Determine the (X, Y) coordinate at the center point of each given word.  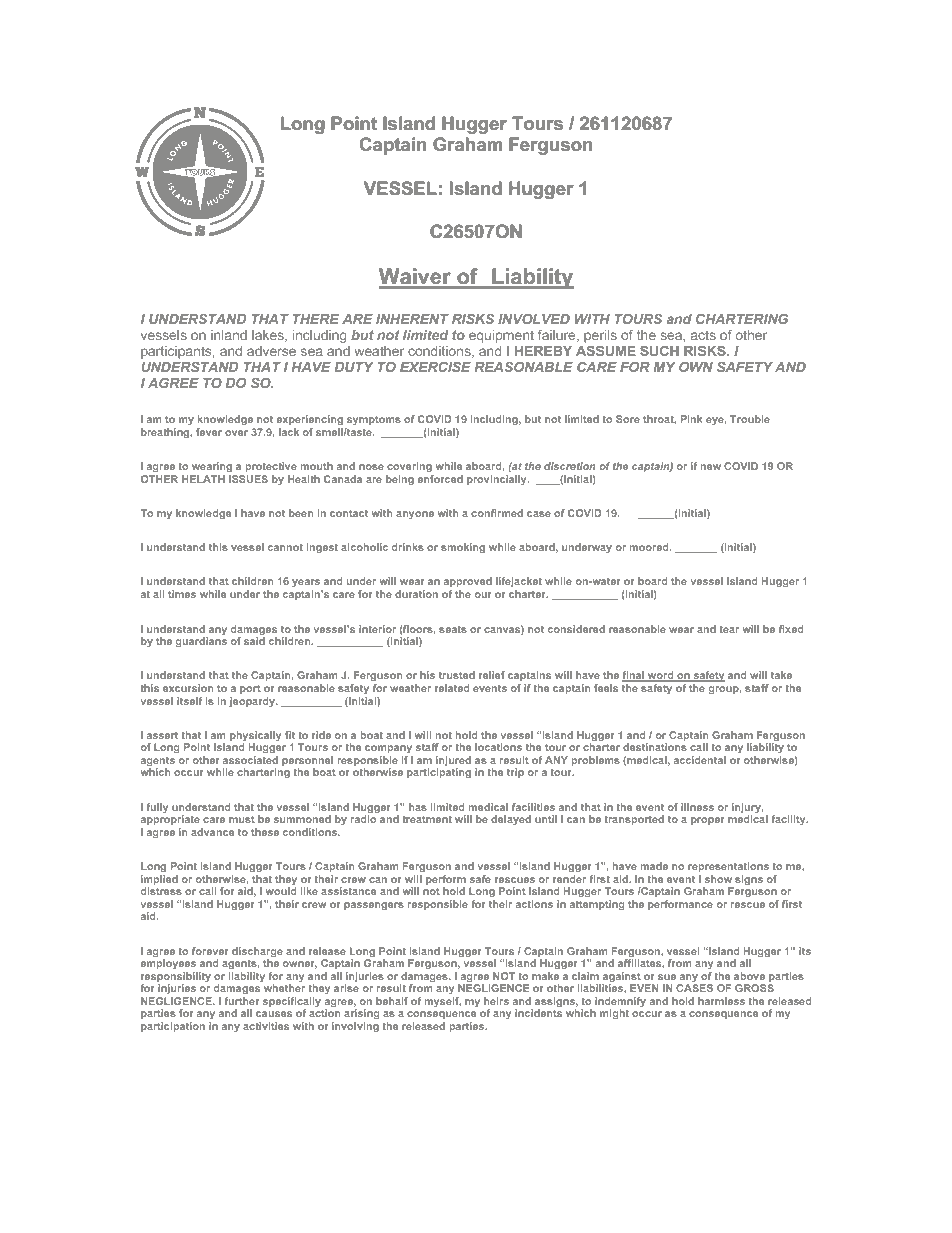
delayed (511, 820)
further (242, 1001)
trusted (457, 675)
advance (212, 832)
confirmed (497, 513)
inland (229, 335)
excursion (188, 688)
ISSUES (248, 479)
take (781, 675)
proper (708, 821)
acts (703, 335)
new (711, 467)
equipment (501, 336)
